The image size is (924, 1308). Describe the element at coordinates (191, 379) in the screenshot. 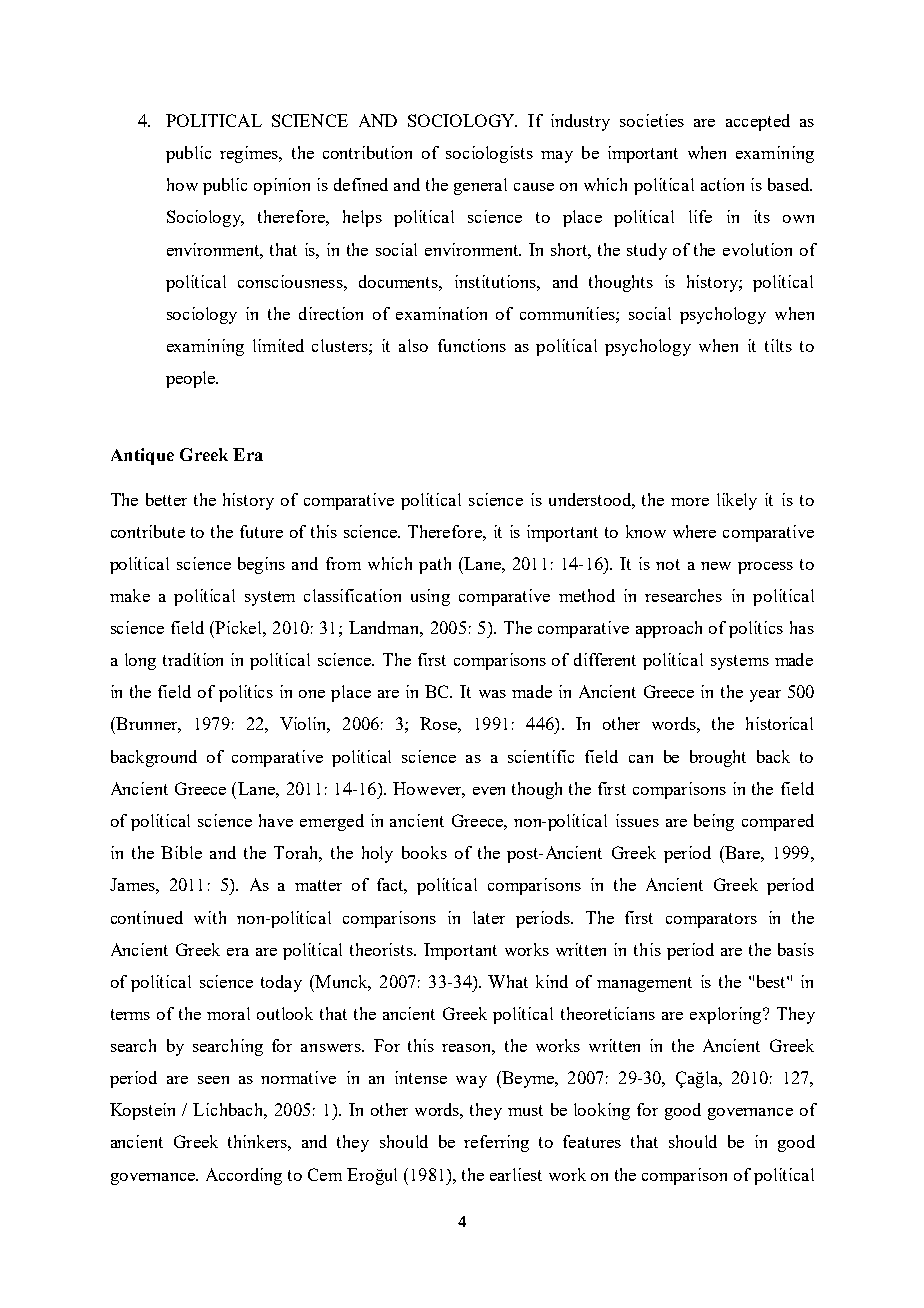

I see `people` at that location.
